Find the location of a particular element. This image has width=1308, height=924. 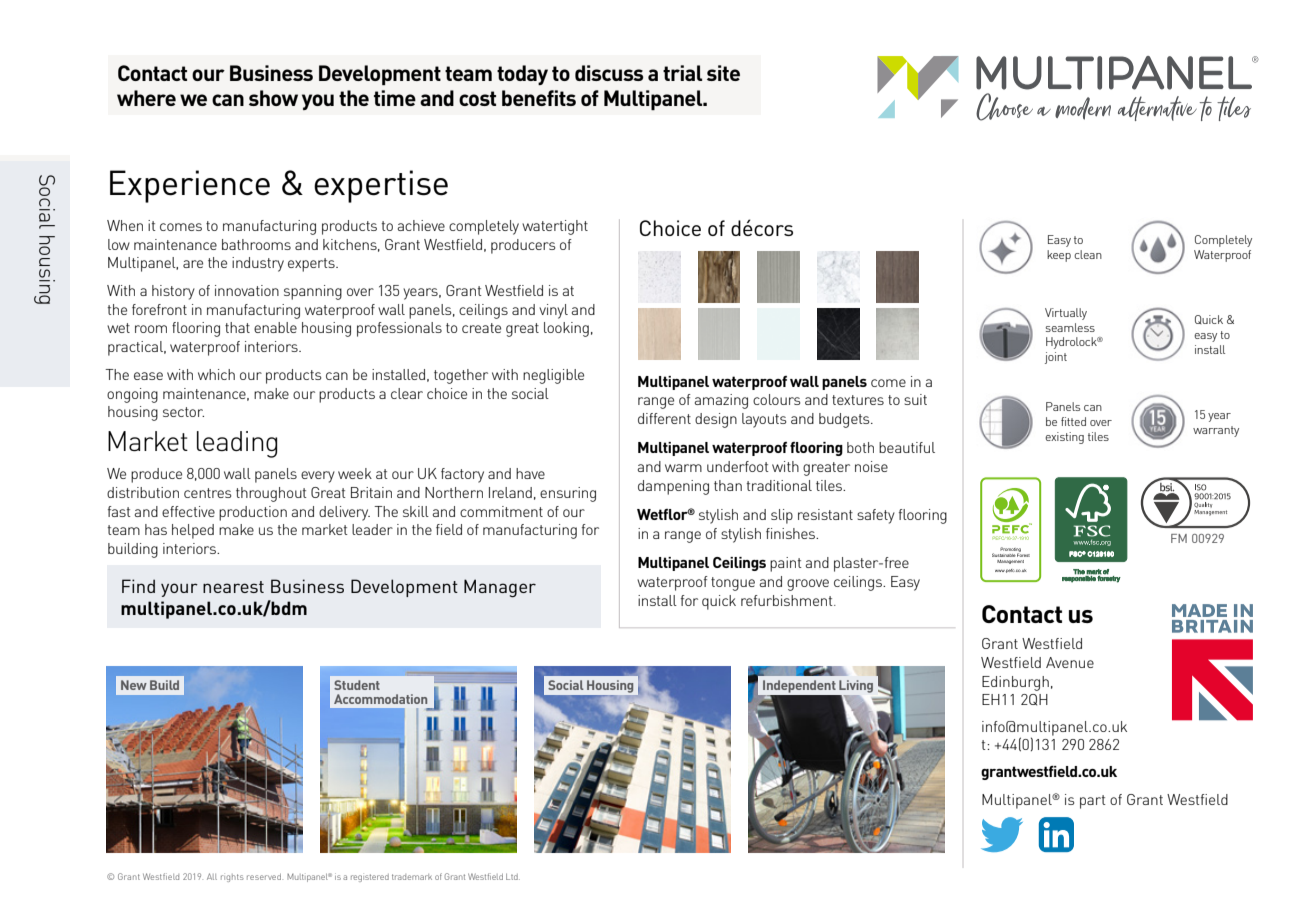

show is located at coordinates (273, 98).
